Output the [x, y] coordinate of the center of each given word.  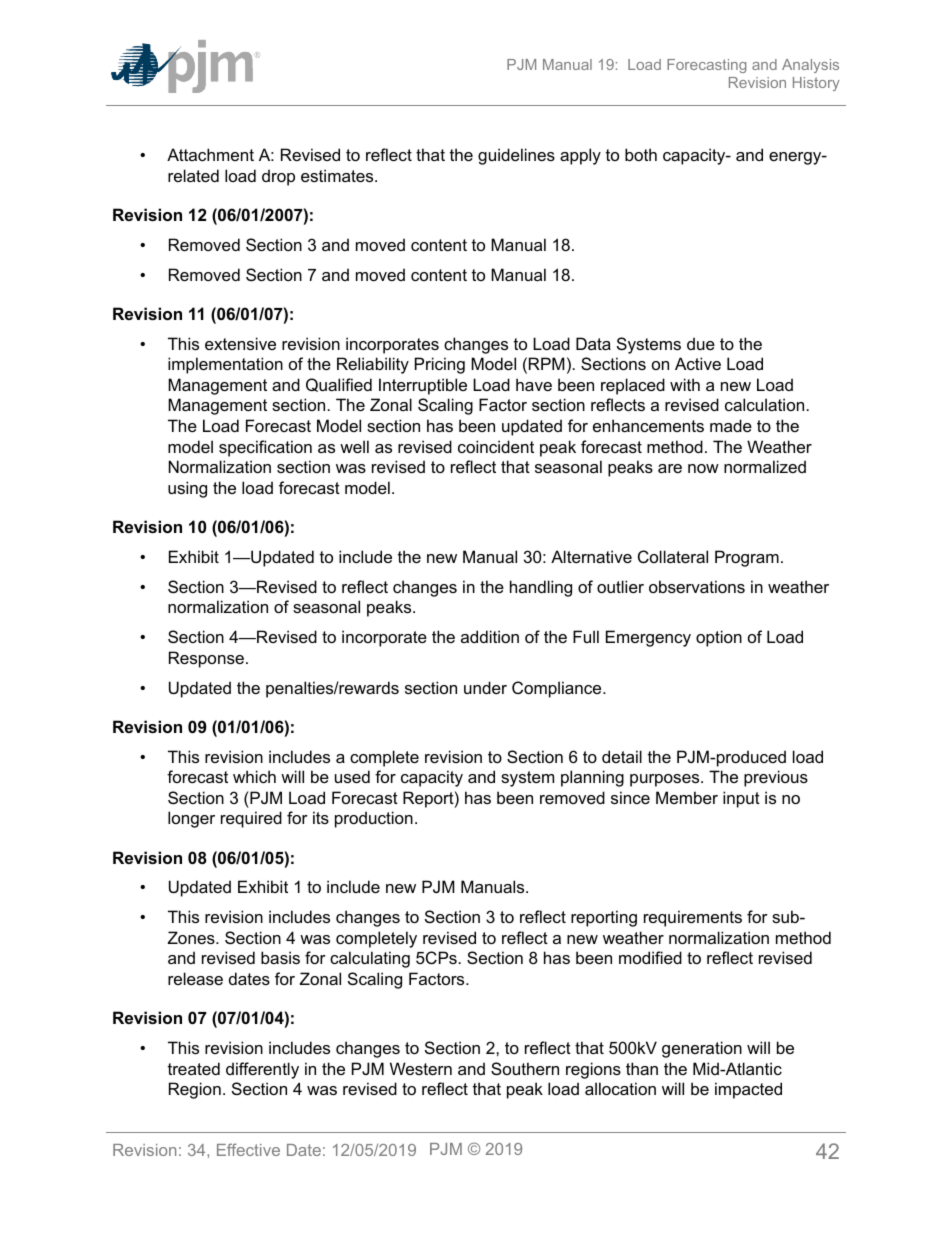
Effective [248, 1149]
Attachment [210, 154]
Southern [525, 1068]
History [816, 84]
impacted [748, 1090]
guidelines [516, 156]
